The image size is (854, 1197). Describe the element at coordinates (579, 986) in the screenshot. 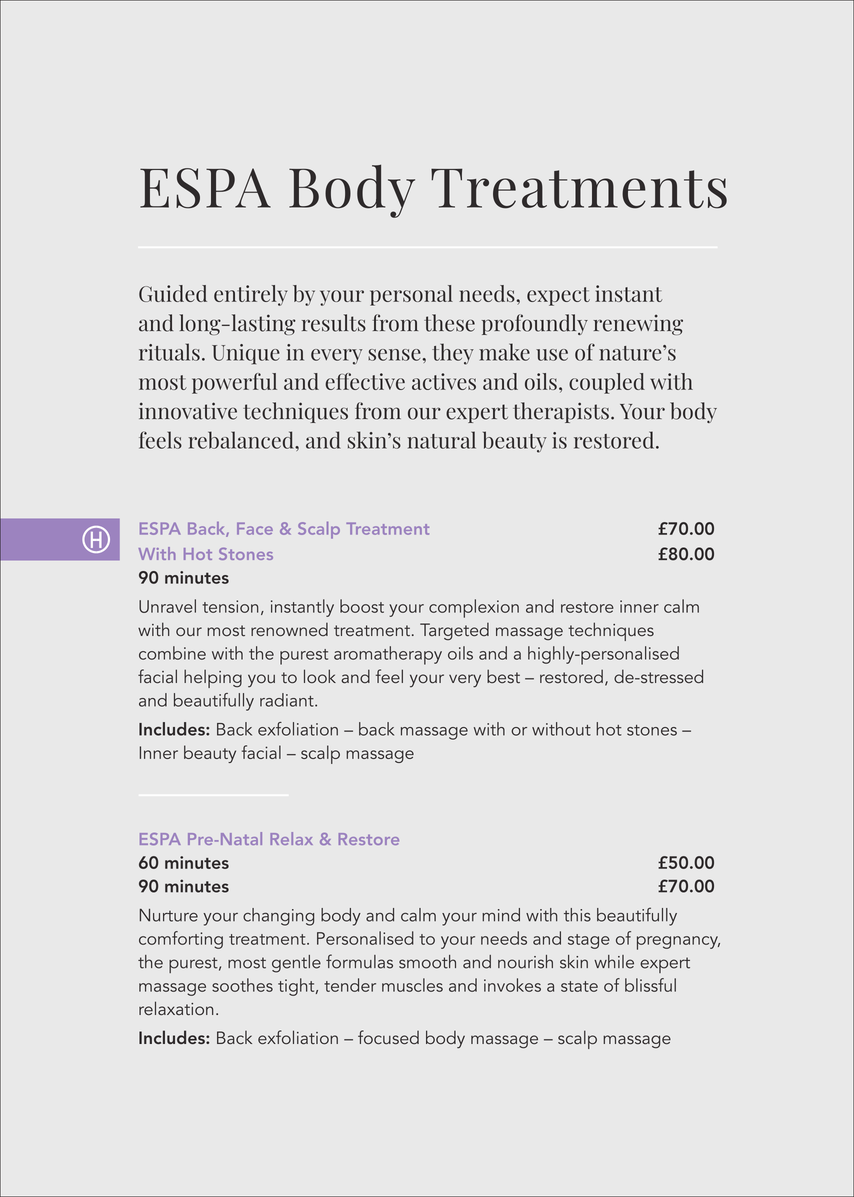

I see `state` at that location.
